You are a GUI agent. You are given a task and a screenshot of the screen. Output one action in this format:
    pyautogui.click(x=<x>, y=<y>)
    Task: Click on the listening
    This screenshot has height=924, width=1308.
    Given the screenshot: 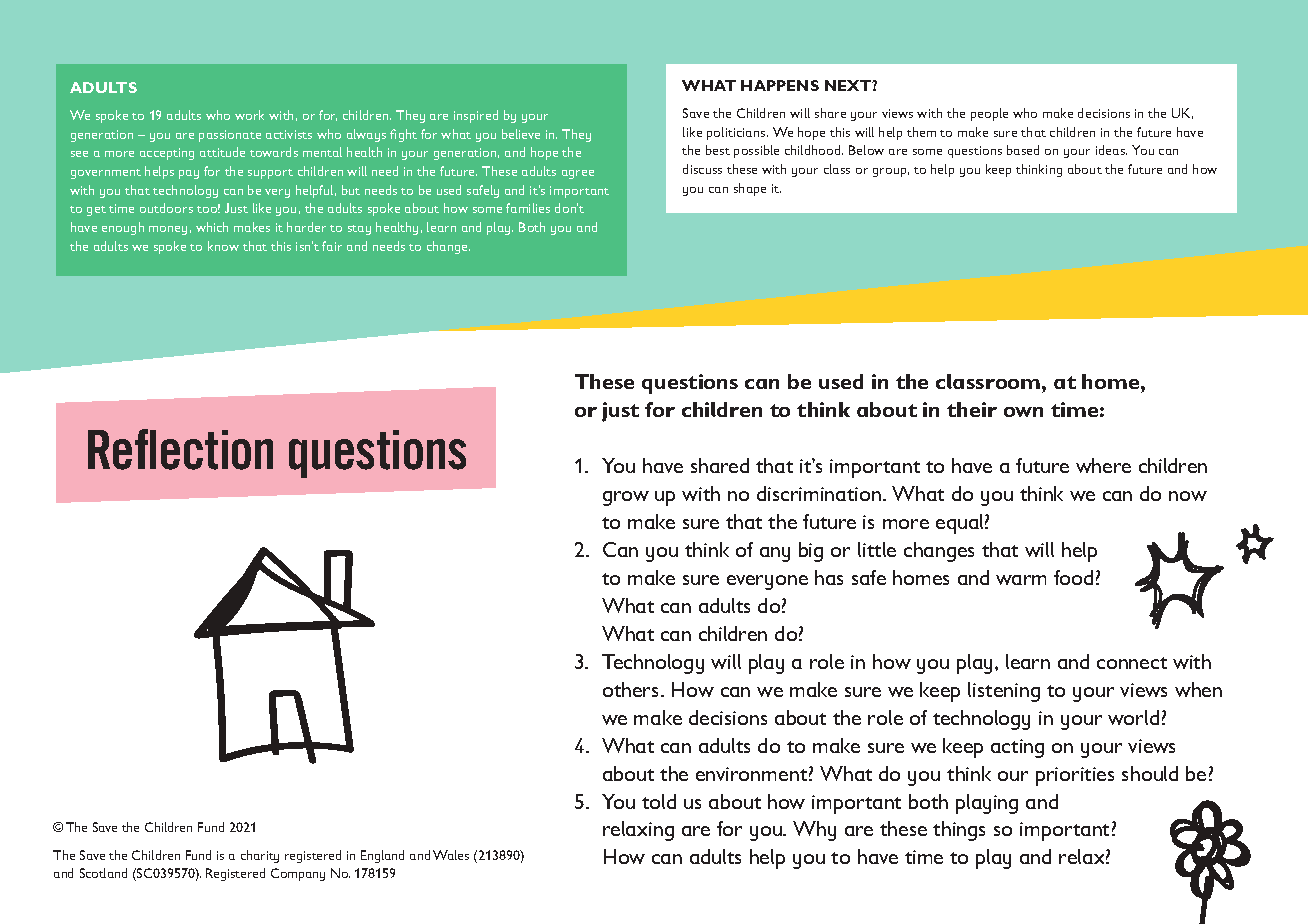 What is the action you would take?
    pyautogui.click(x=1004, y=692)
